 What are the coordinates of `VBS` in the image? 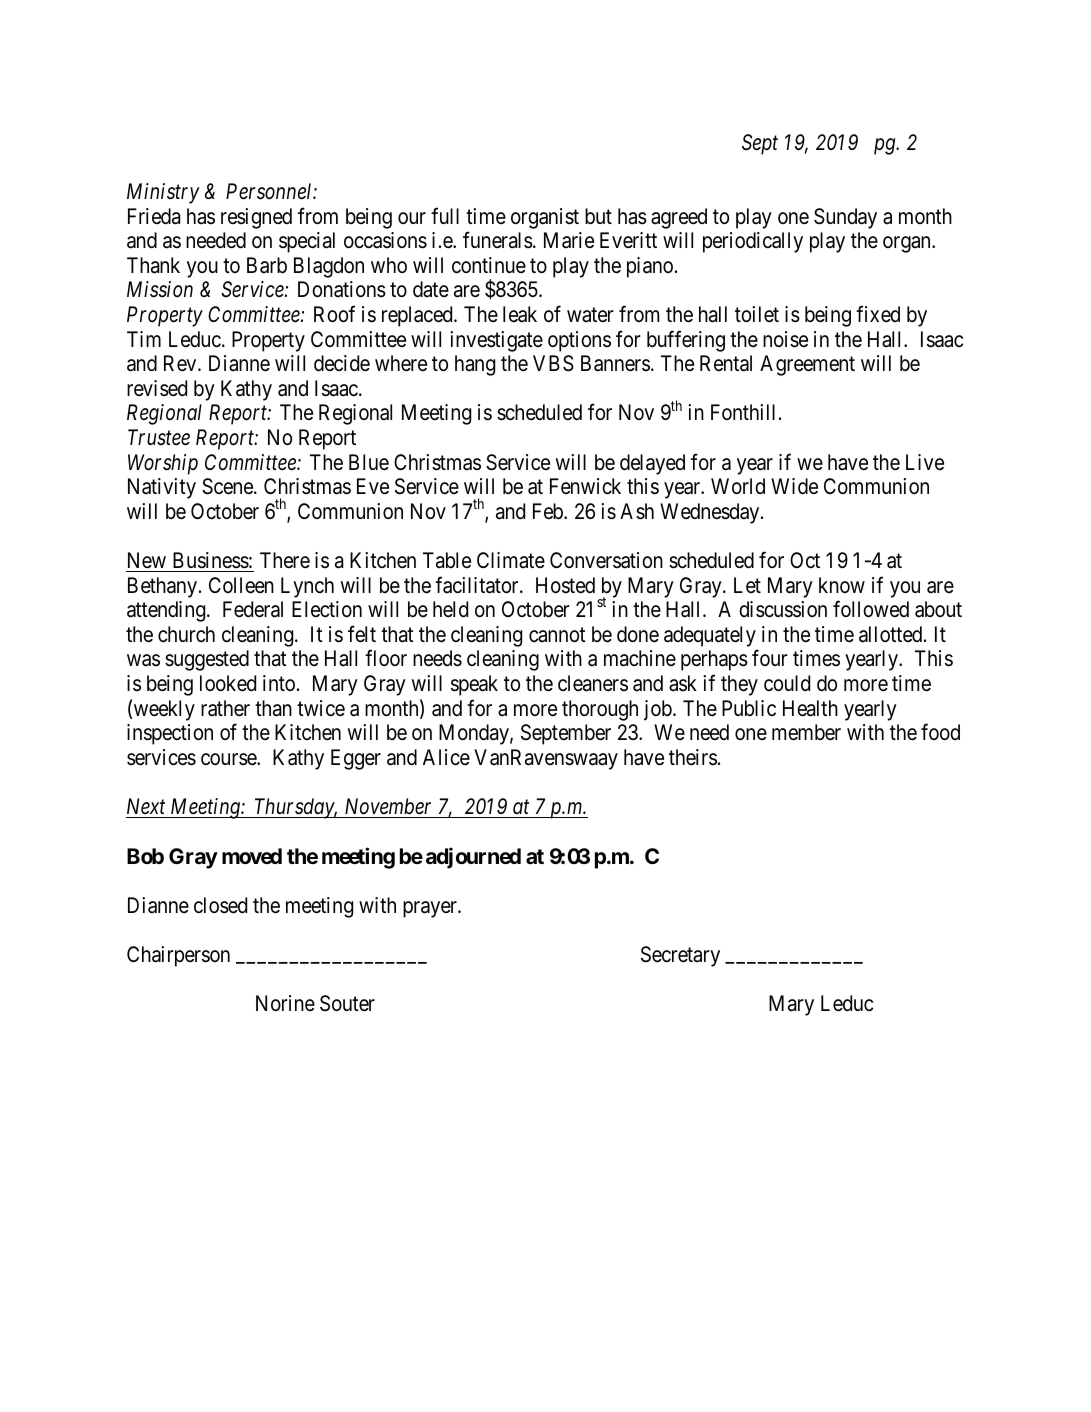 It's located at (553, 363).
